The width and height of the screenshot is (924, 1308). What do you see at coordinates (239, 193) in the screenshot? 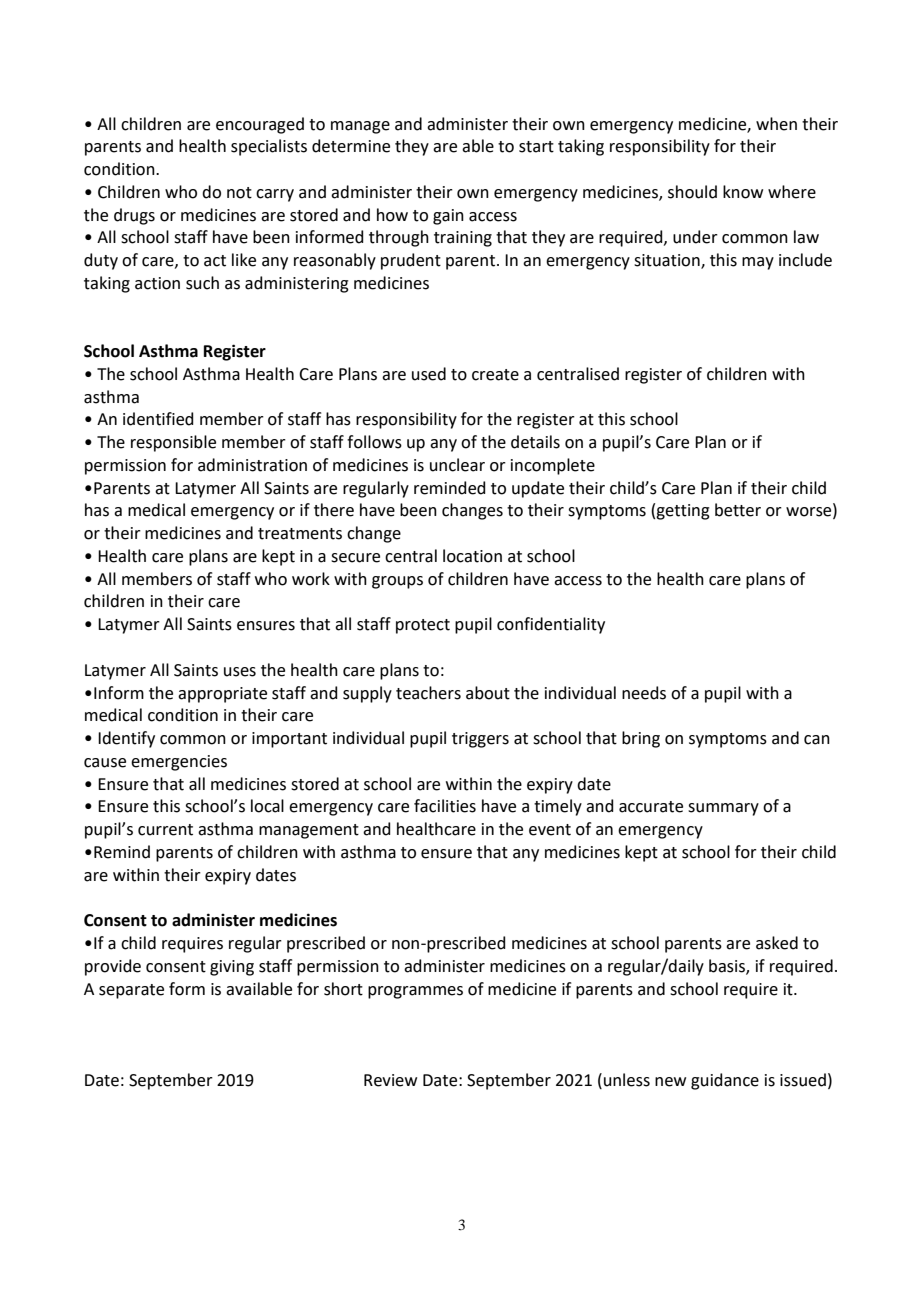
I see `not` at bounding box center [239, 193].
